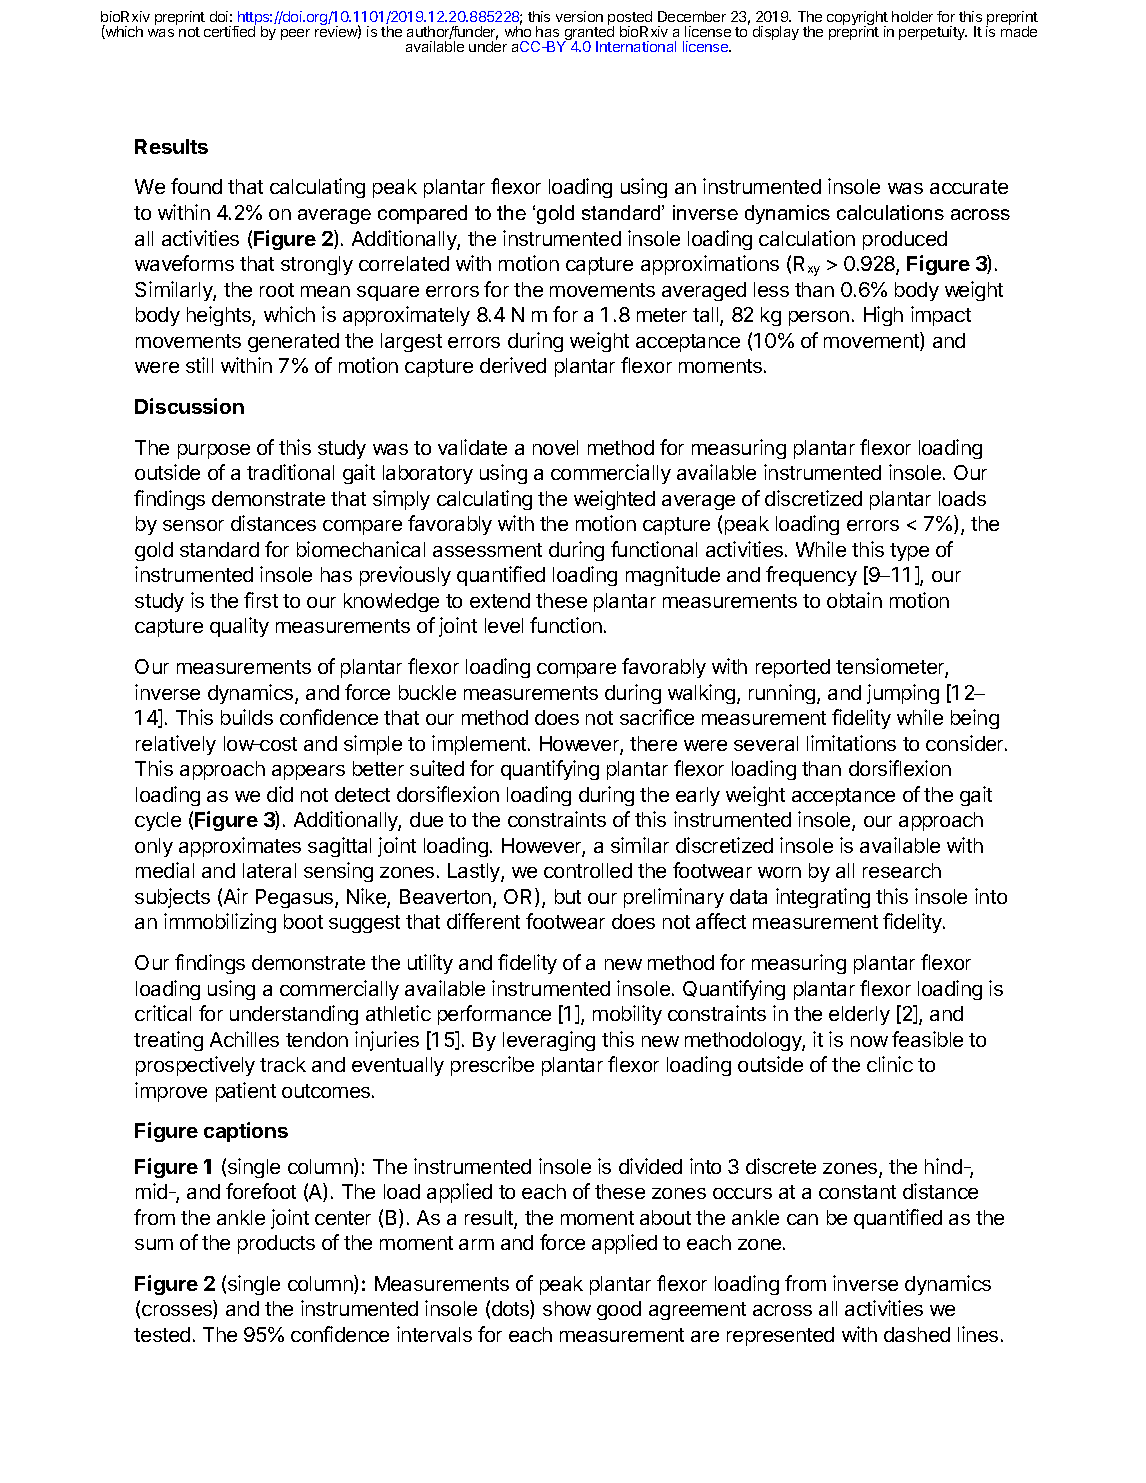  Describe the element at coordinates (290, 472) in the page. I see `traditional` at that location.
